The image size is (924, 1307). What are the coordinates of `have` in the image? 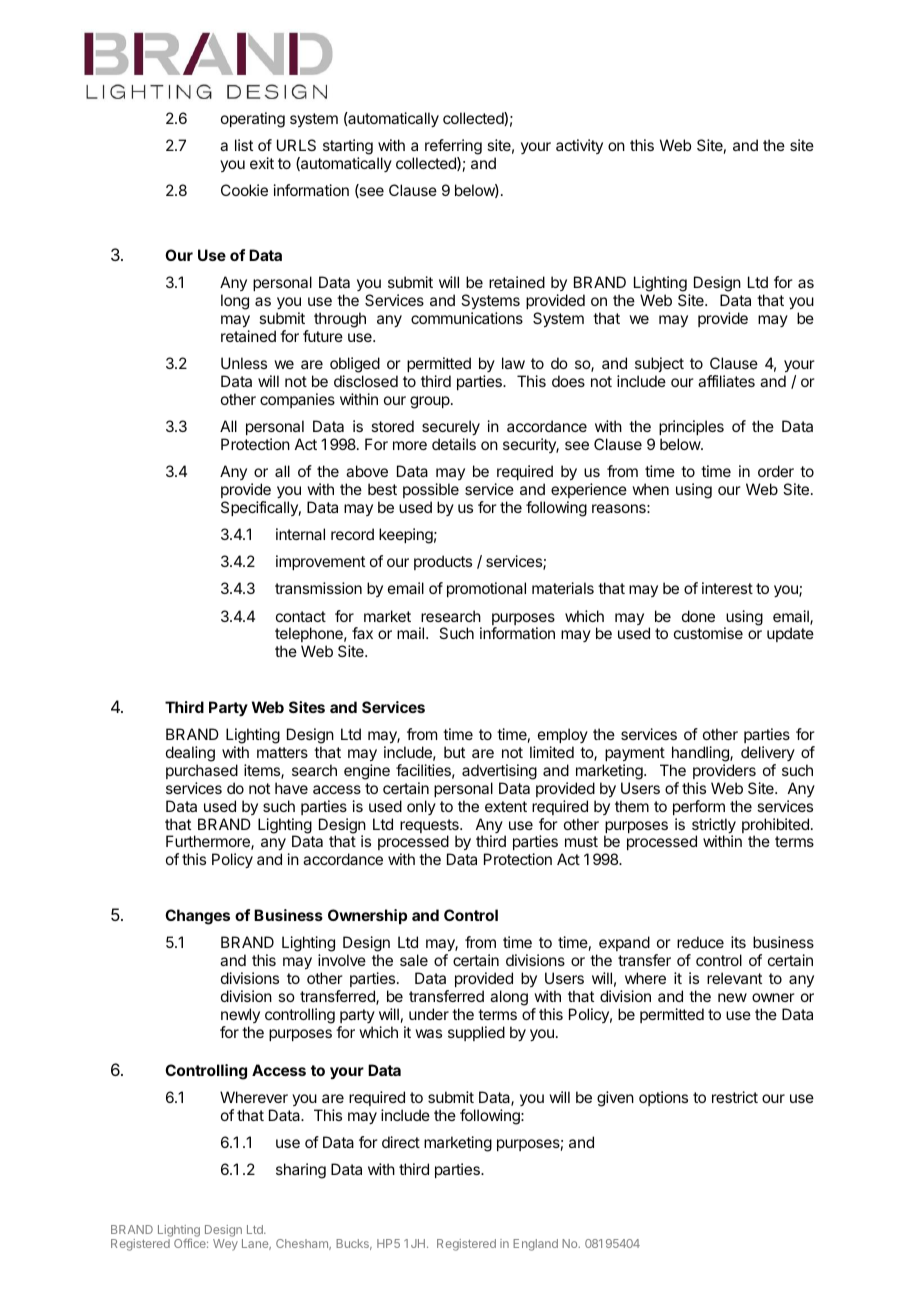 It's located at (291, 788).
